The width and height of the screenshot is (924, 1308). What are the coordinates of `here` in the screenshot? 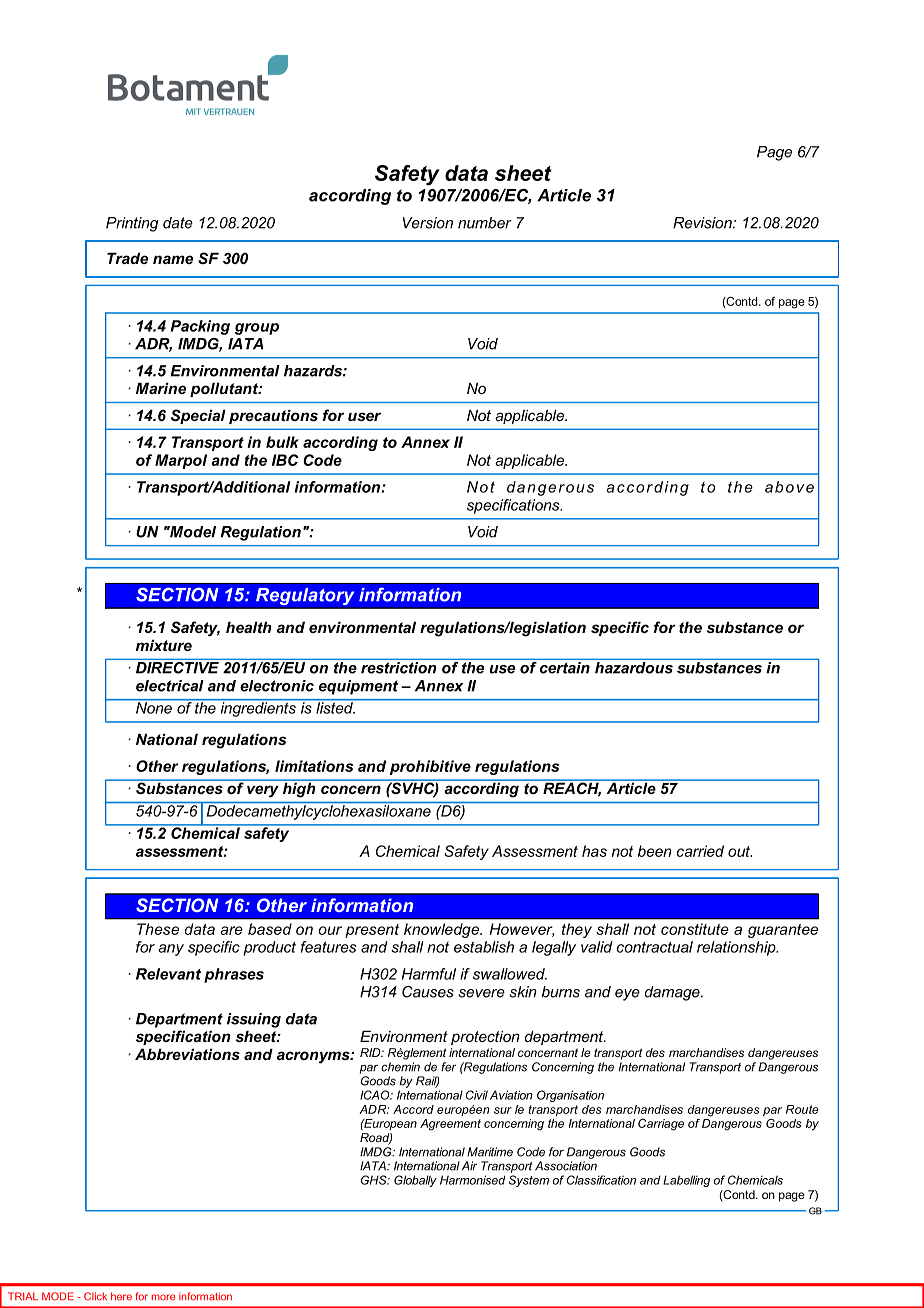 It's located at (121, 1296).
